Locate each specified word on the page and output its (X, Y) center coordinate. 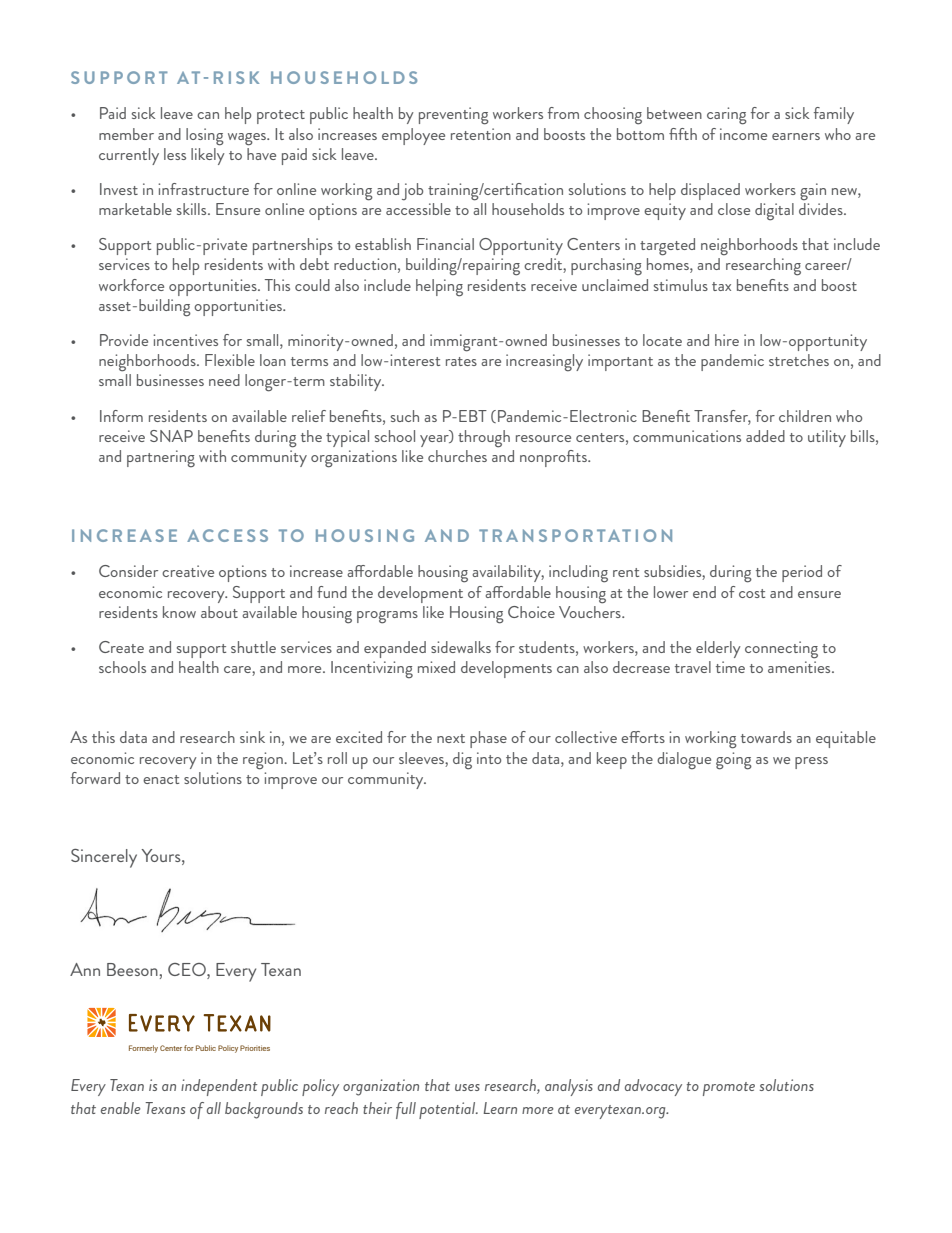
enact (161, 779)
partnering (161, 459)
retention (481, 134)
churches (457, 456)
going (734, 761)
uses (467, 1087)
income (743, 134)
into (489, 758)
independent (219, 1087)
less (175, 154)
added (765, 436)
